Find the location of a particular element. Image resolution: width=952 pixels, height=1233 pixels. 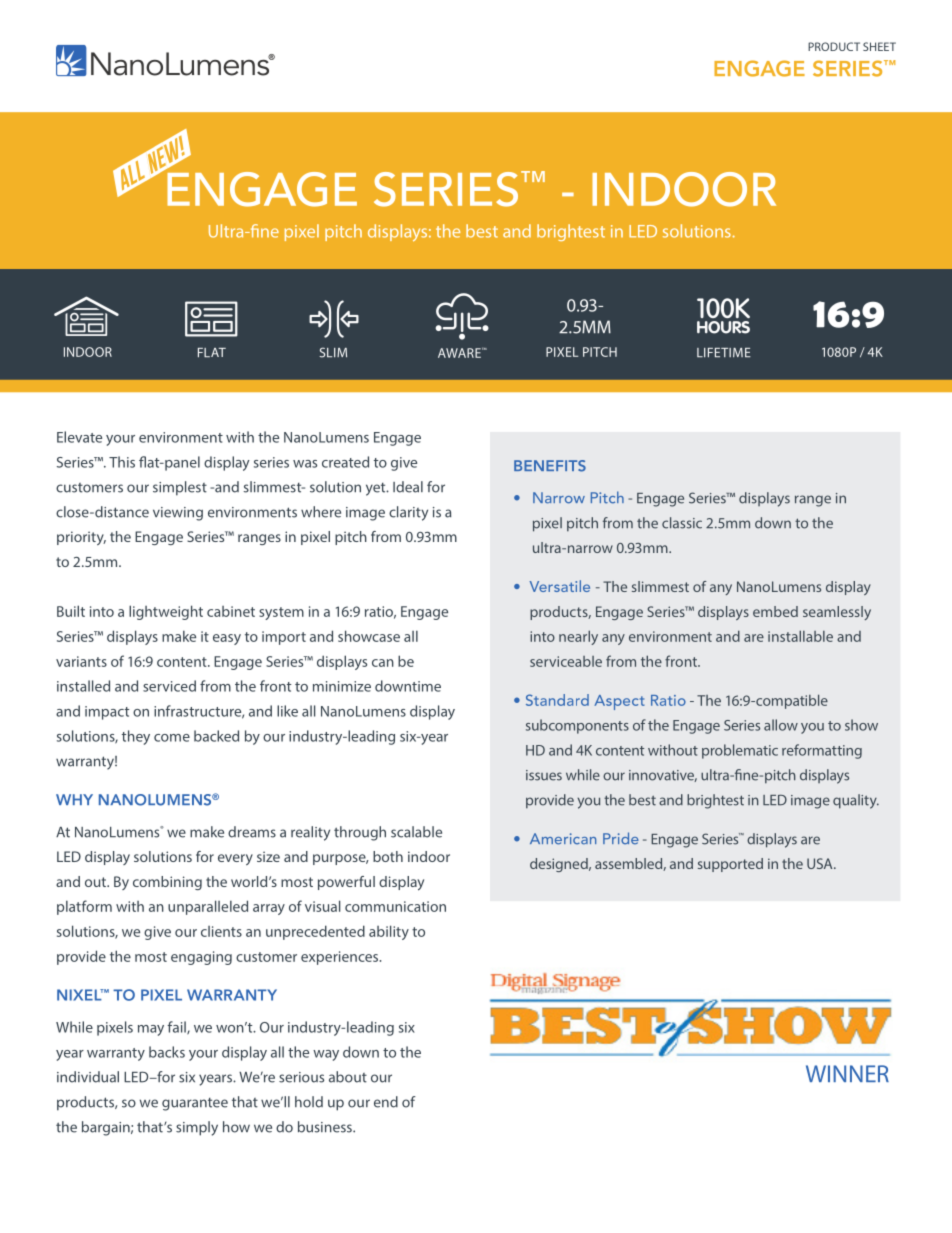

scalable is located at coordinates (416, 832).
